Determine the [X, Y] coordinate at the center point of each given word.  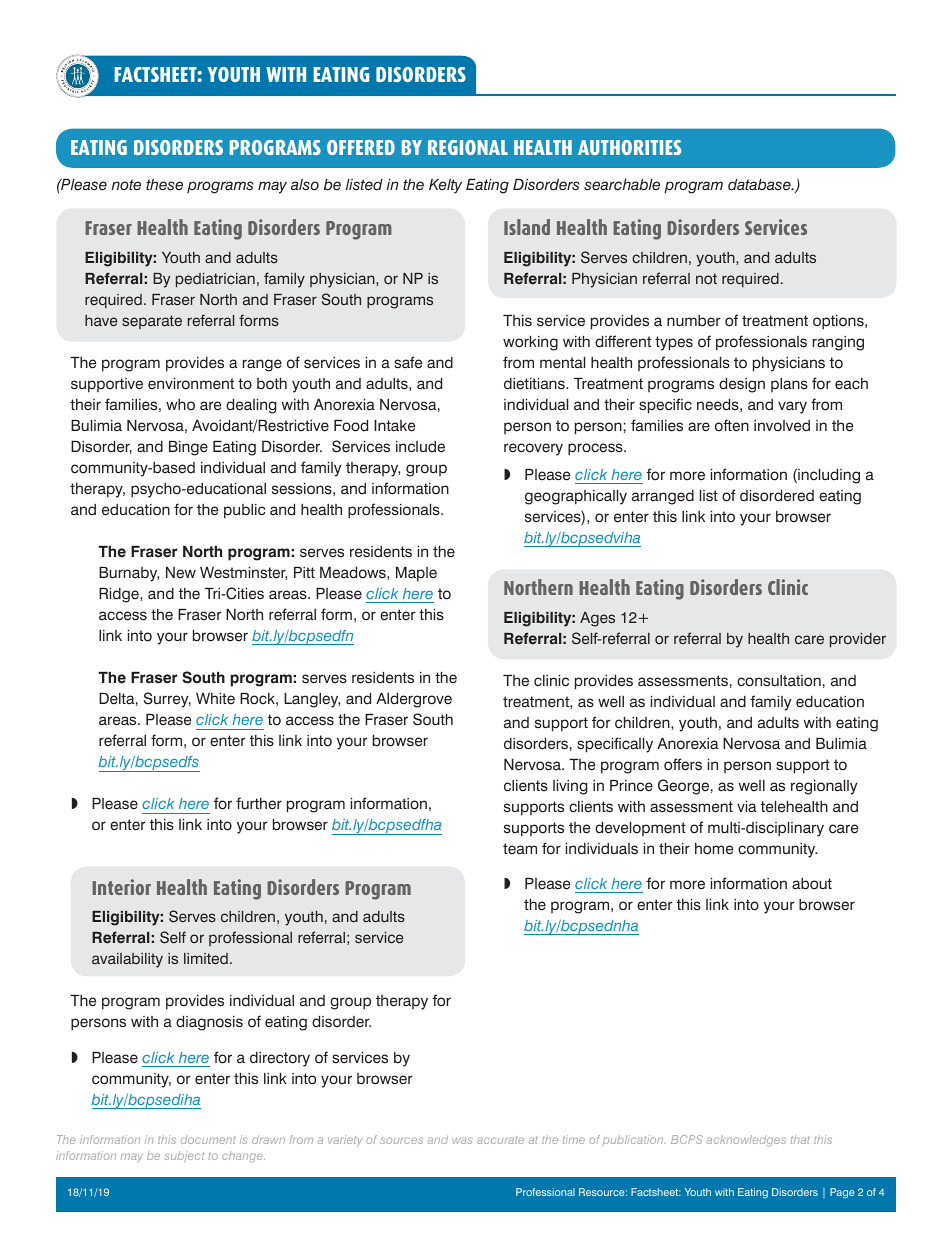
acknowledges [746, 1141]
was [462, 1140]
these [164, 185]
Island [527, 227]
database [760, 185]
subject [184, 1156]
